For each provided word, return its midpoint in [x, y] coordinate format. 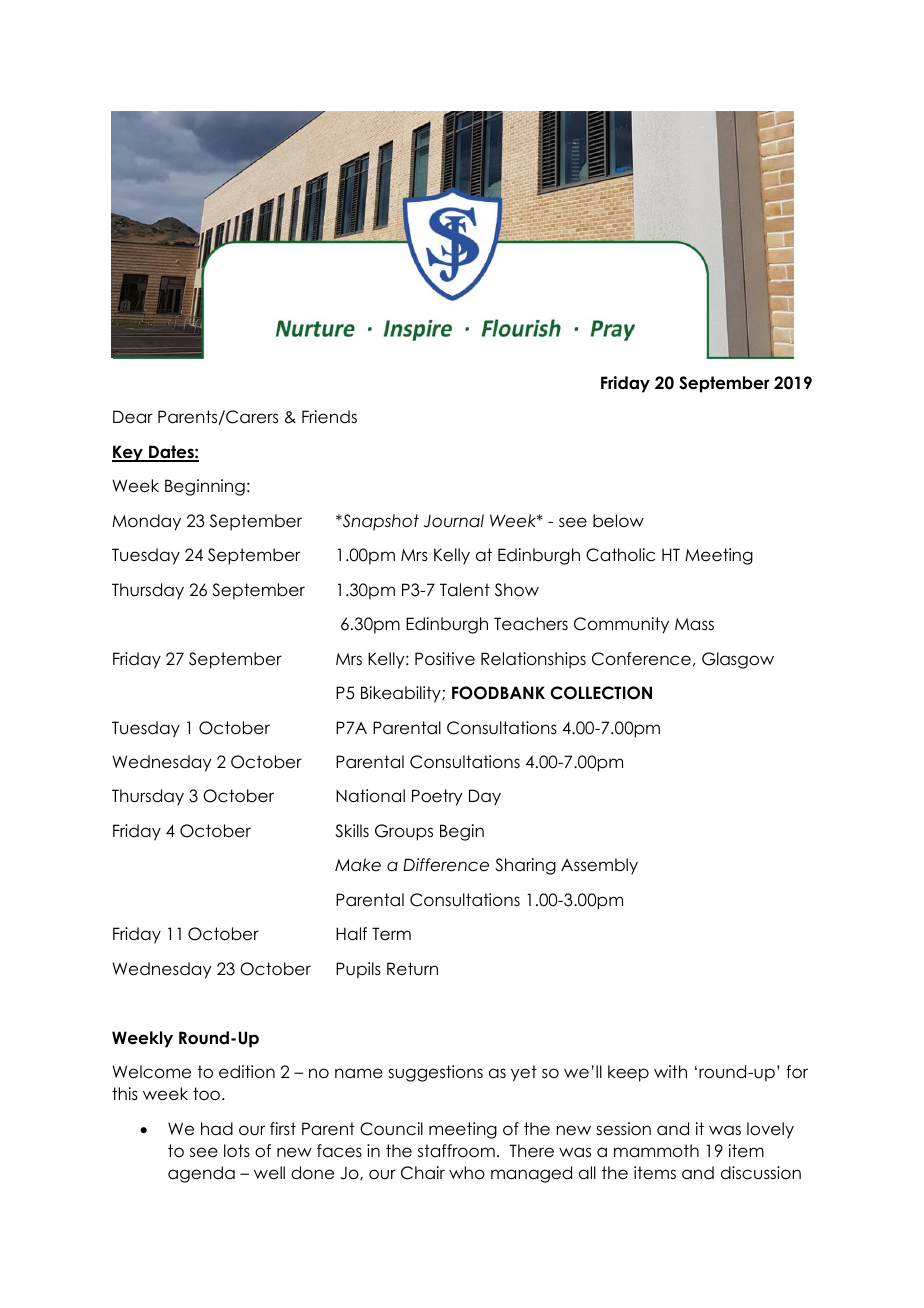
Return [412, 969]
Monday [146, 522]
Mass [694, 624]
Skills [352, 831]
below [618, 521]
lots [237, 1151]
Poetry [437, 797]
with [670, 1071]
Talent [465, 590]
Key [128, 453]
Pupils [358, 970]
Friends [329, 417]
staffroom [456, 1151]
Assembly [599, 866]
